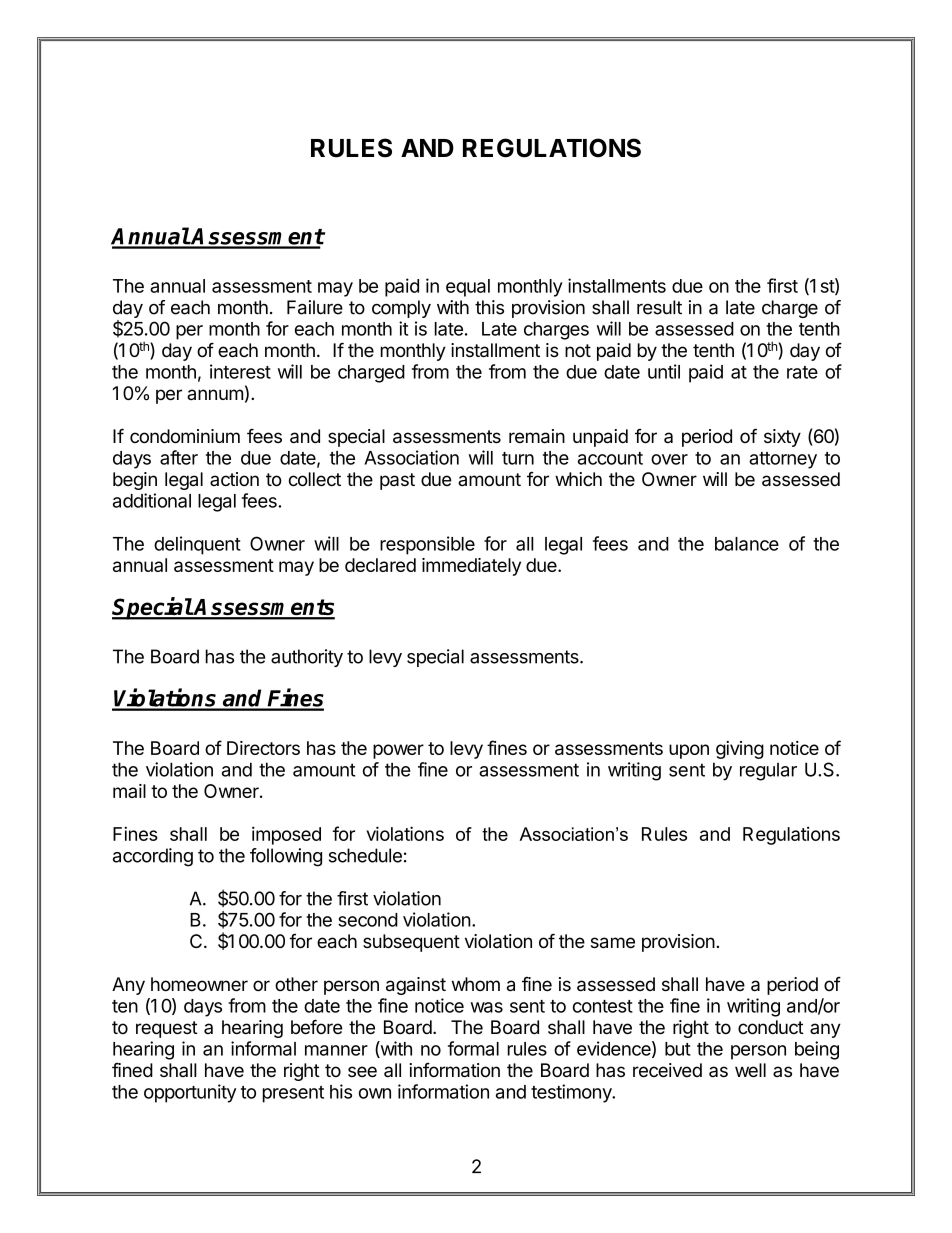 This image has width=952, height=1233. Describe the element at coordinates (190, 1093) in the image. I see `opportunity` at that location.
